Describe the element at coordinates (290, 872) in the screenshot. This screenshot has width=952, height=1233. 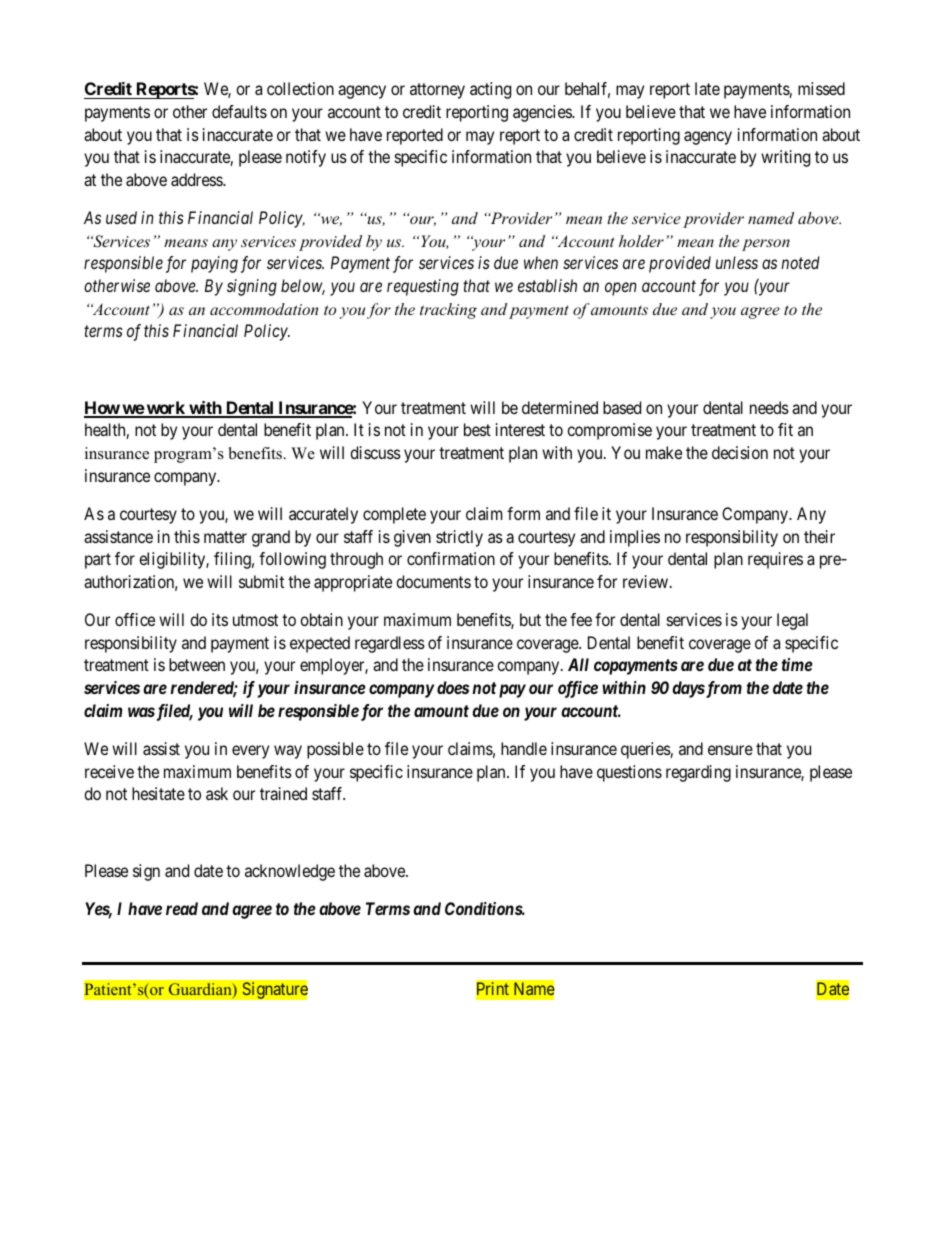
I see `acknowledge` at that location.
